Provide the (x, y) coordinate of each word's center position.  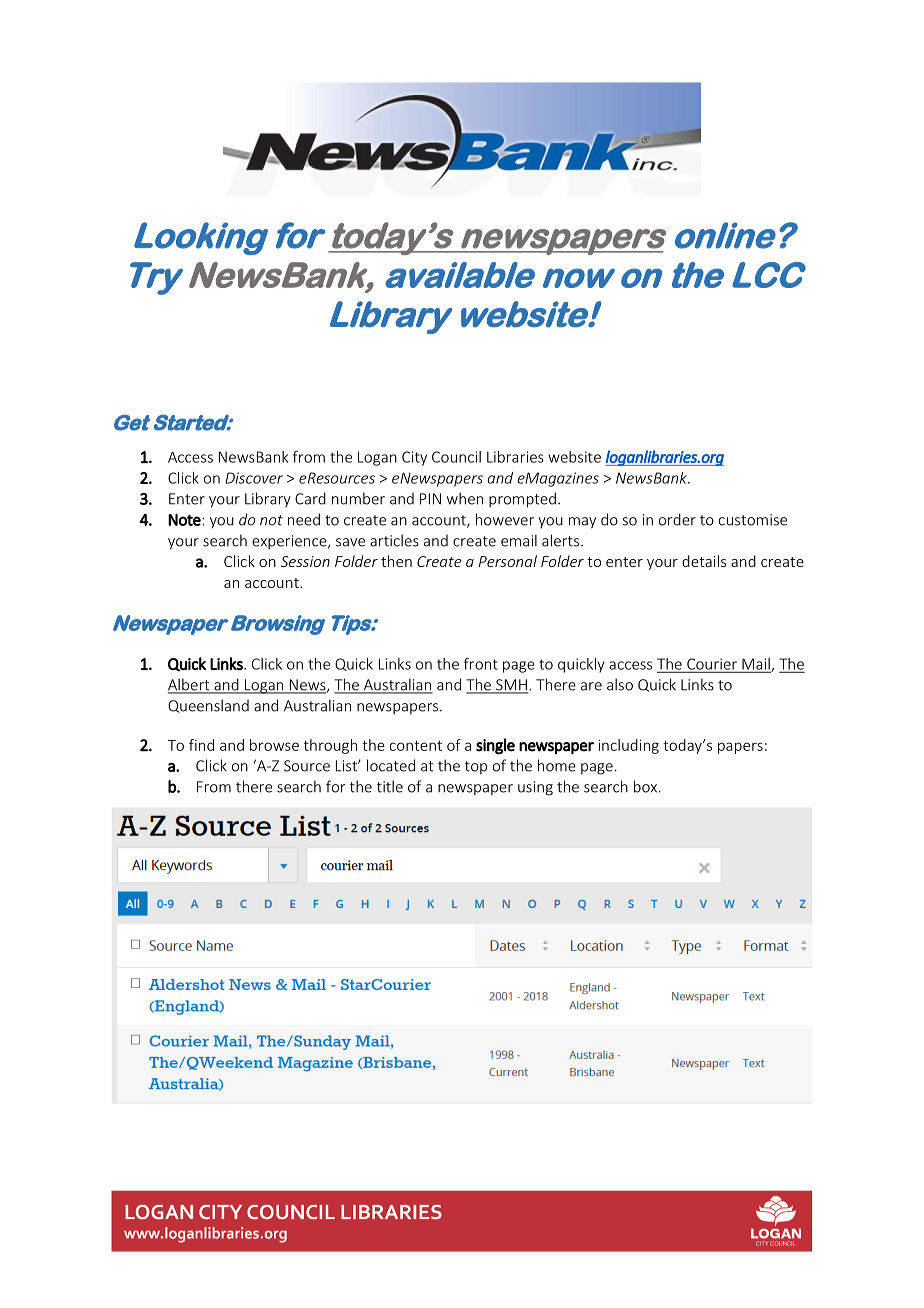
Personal (508, 561)
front (481, 663)
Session (305, 561)
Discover (254, 478)
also (620, 684)
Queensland (208, 706)
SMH (511, 686)
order (677, 519)
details (704, 561)
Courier (712, 665)
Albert (190, 685)
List (347, 766)
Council (456, 457)
